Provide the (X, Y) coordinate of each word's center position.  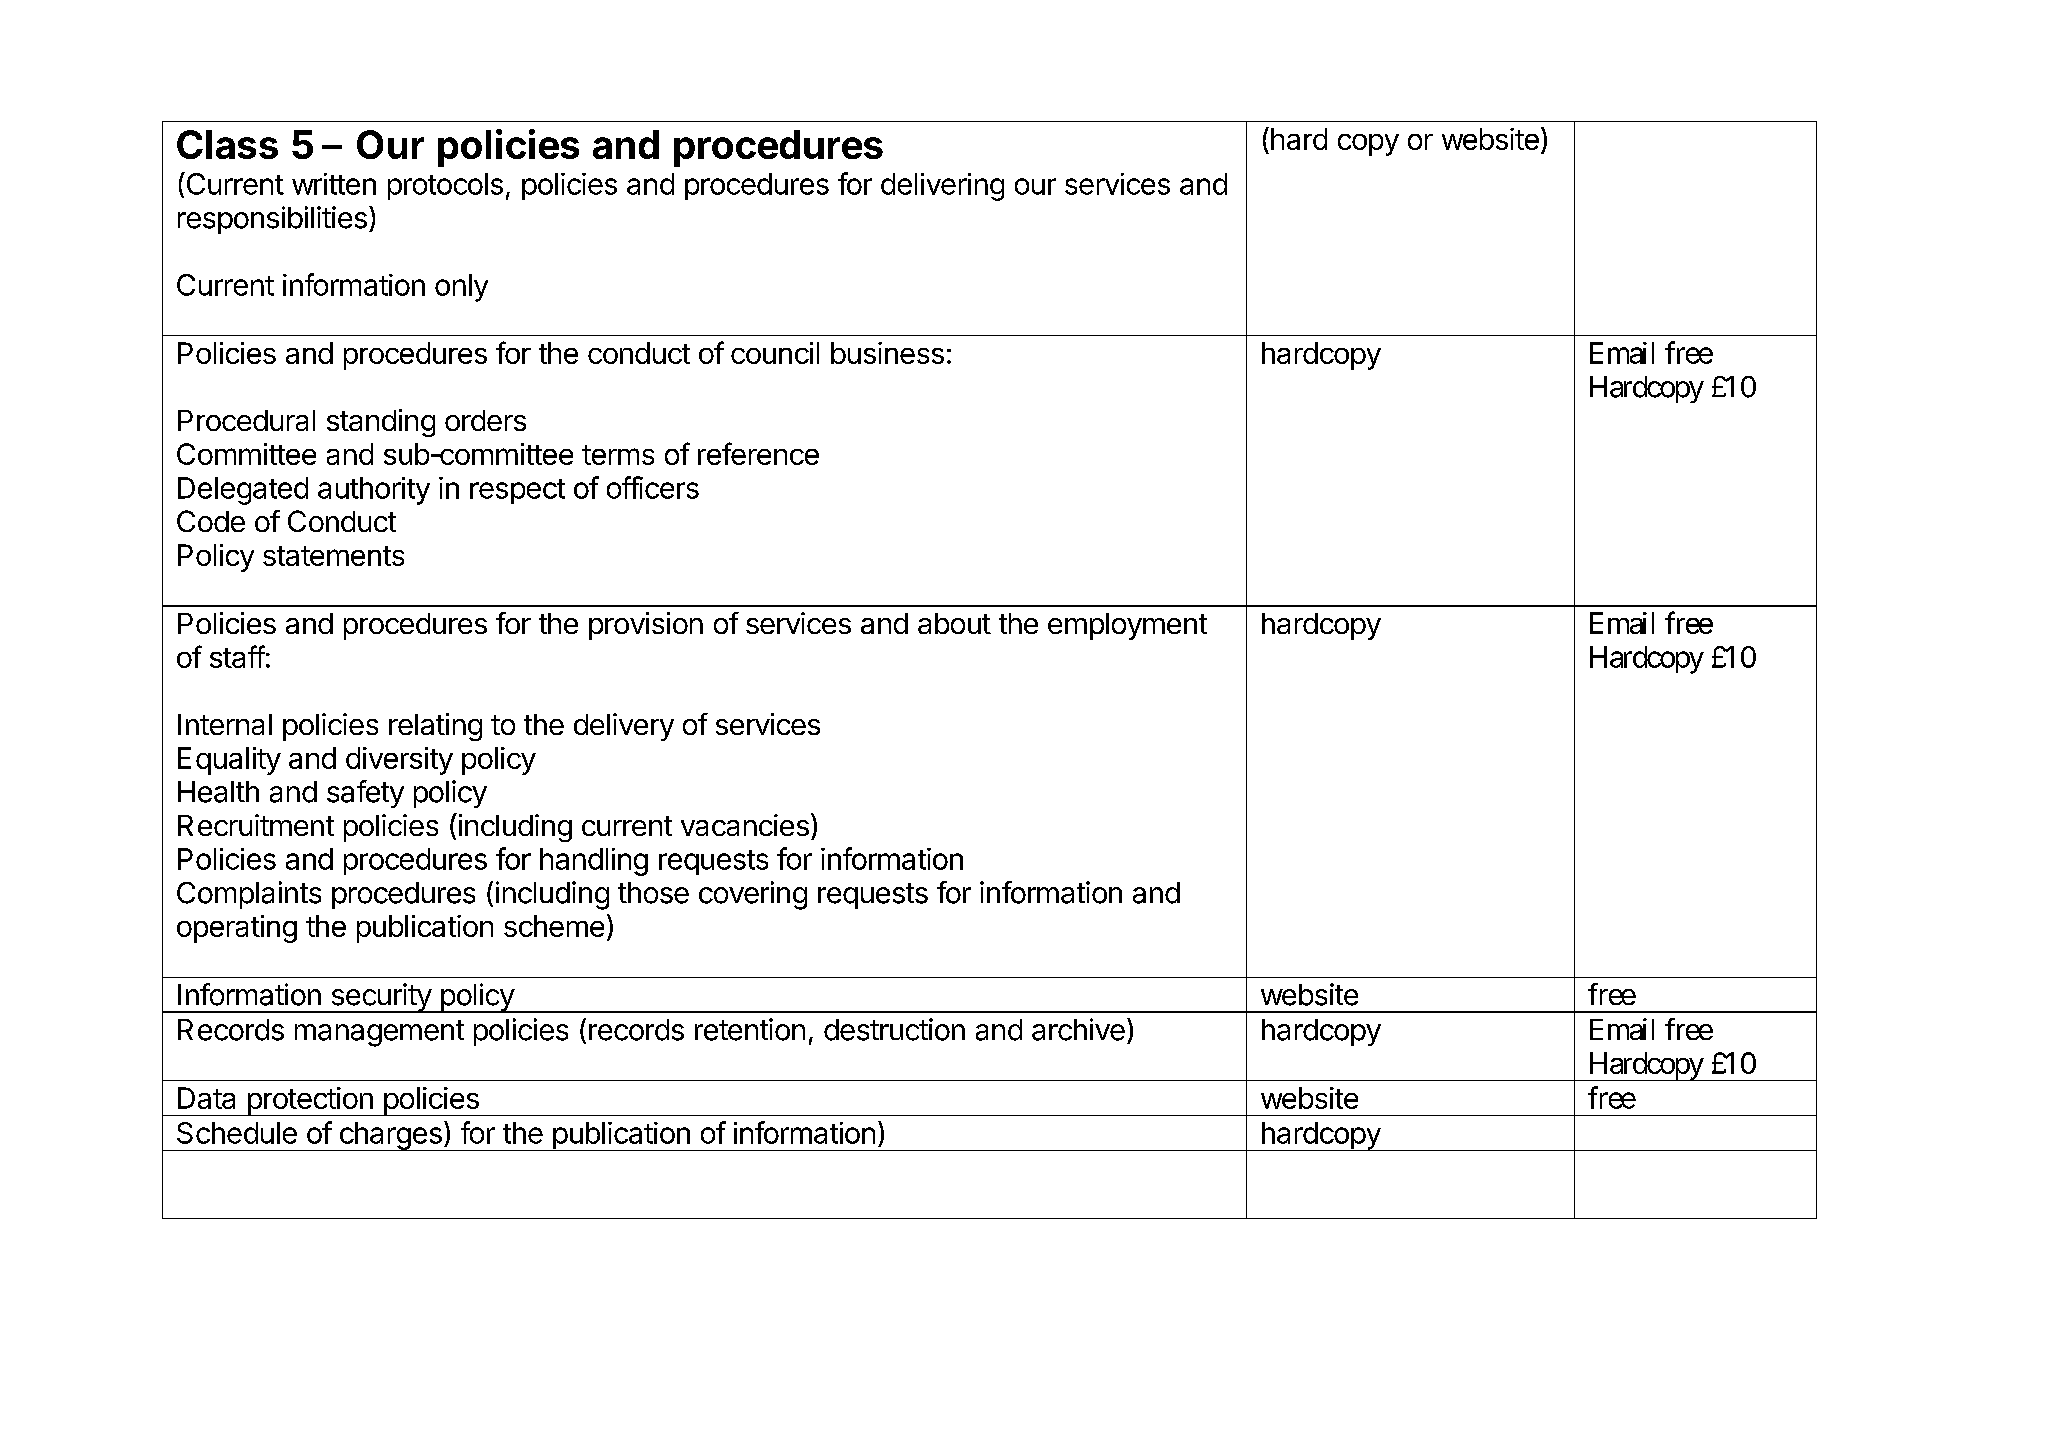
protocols (445, 186)
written (334, 184)
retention (750, 1029)
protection (310, 1101)
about (954, 623)
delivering (942, 187)
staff (237, 656)
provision (646, 626)
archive (1078, 1029)
